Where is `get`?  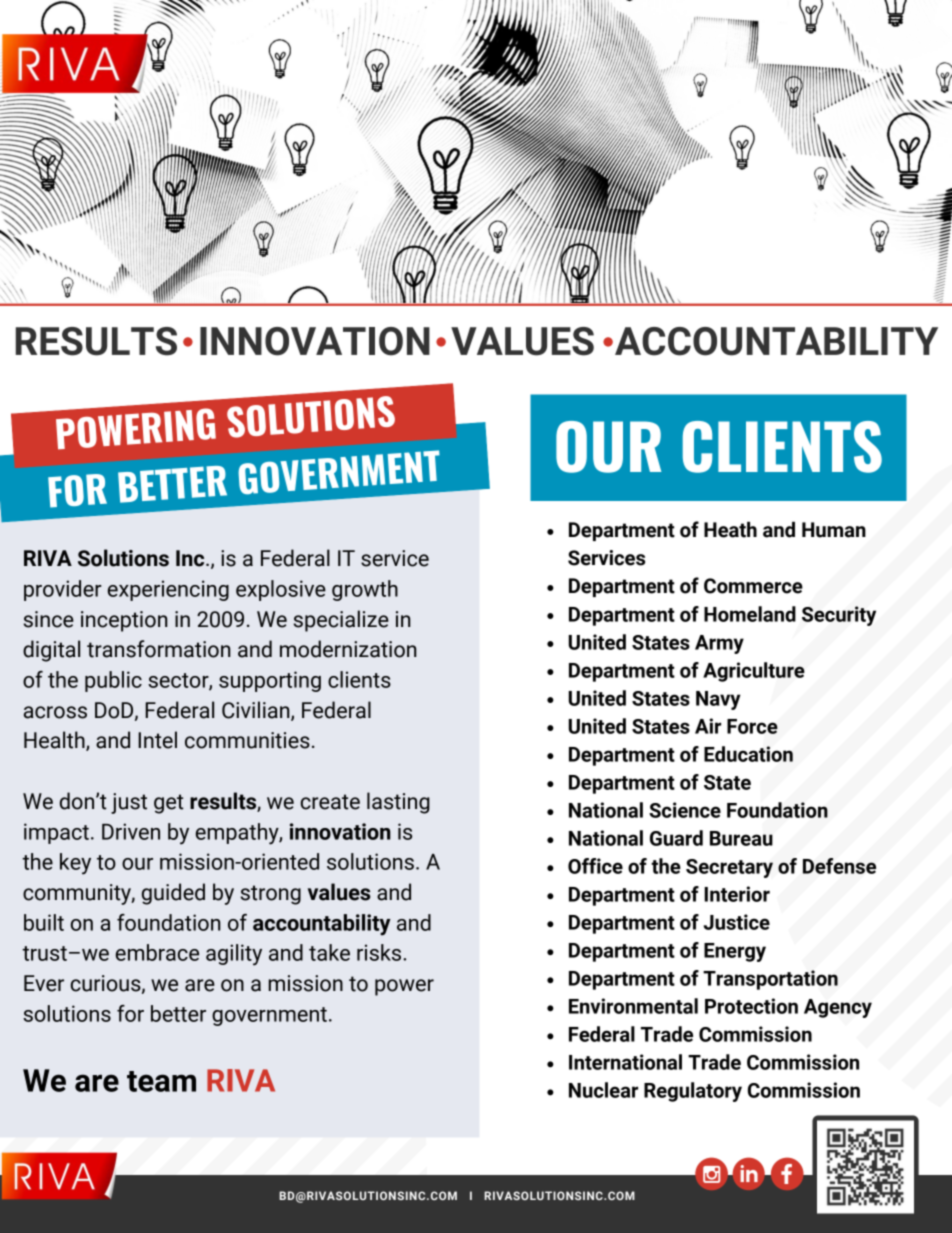
get is located at coordinates (169, 804).
